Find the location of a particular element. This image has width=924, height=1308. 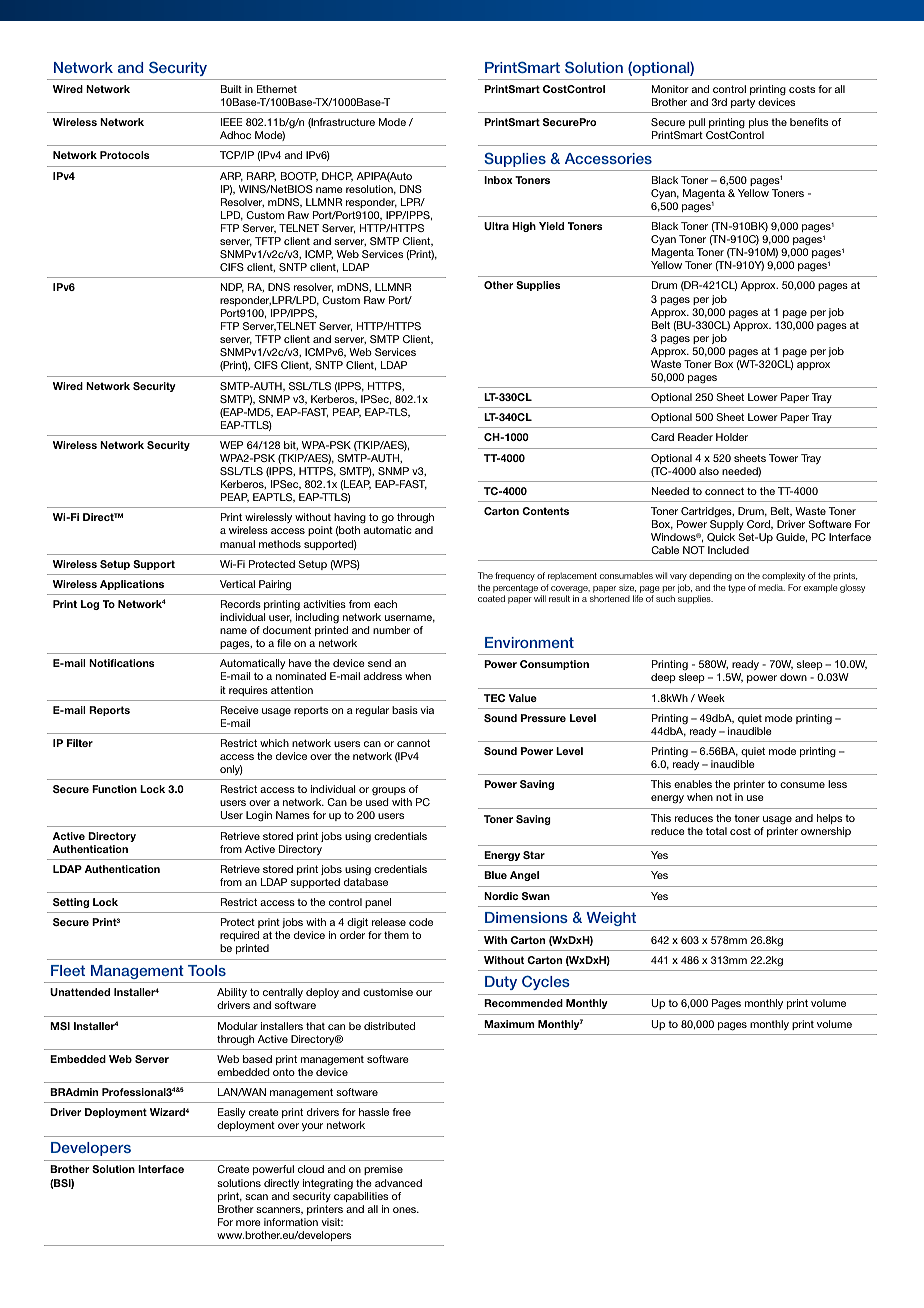

number is located at coordinates (391, 630).
